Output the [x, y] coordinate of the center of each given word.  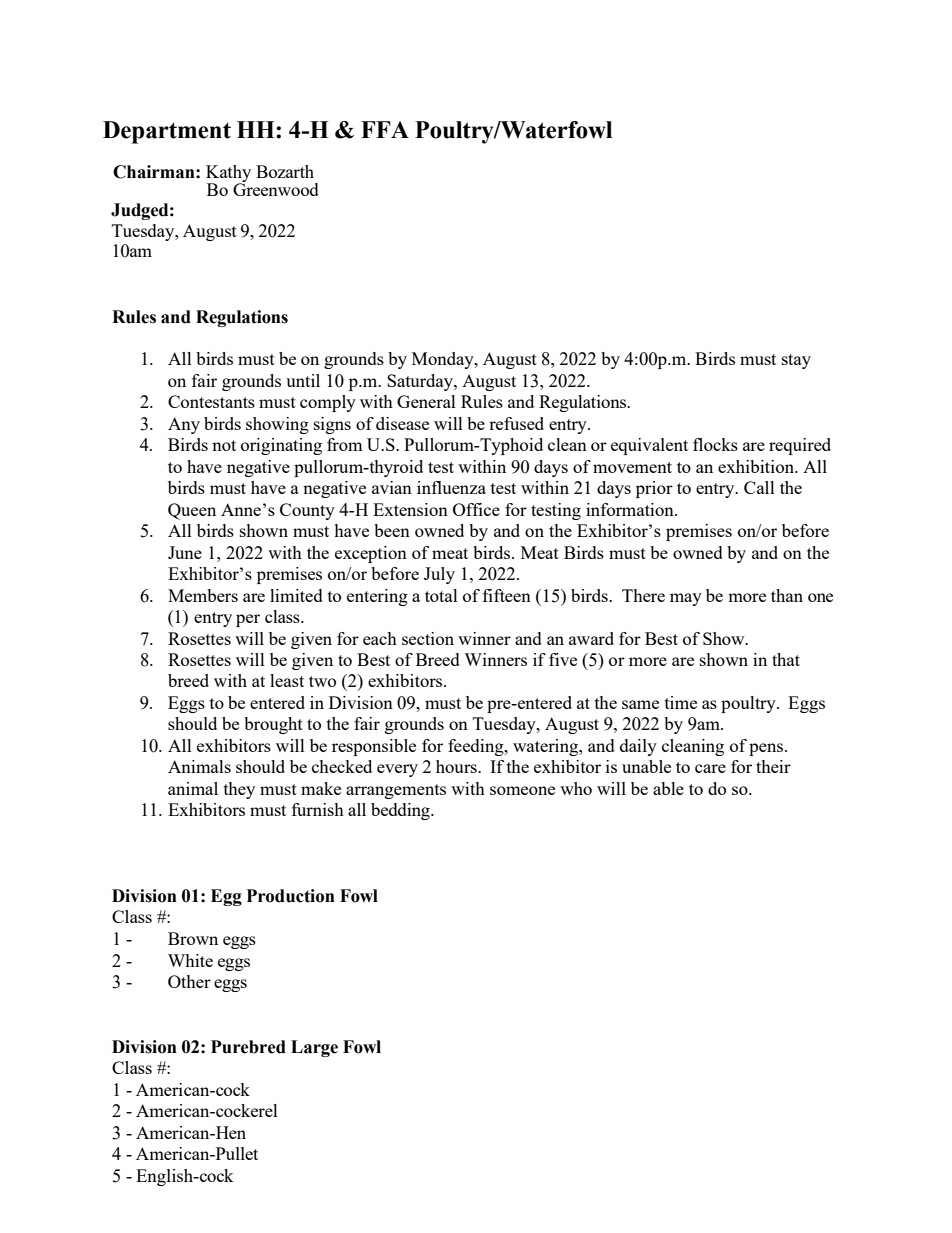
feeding [477, 747]
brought [273, 725]
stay [796, 361]
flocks [715, 444]
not [224, 445]
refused [516, 423]
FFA [385, 129]
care [710, 768]
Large [314, 1048]
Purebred [248, 1047]
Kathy [228, 174]
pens [767, 749]
